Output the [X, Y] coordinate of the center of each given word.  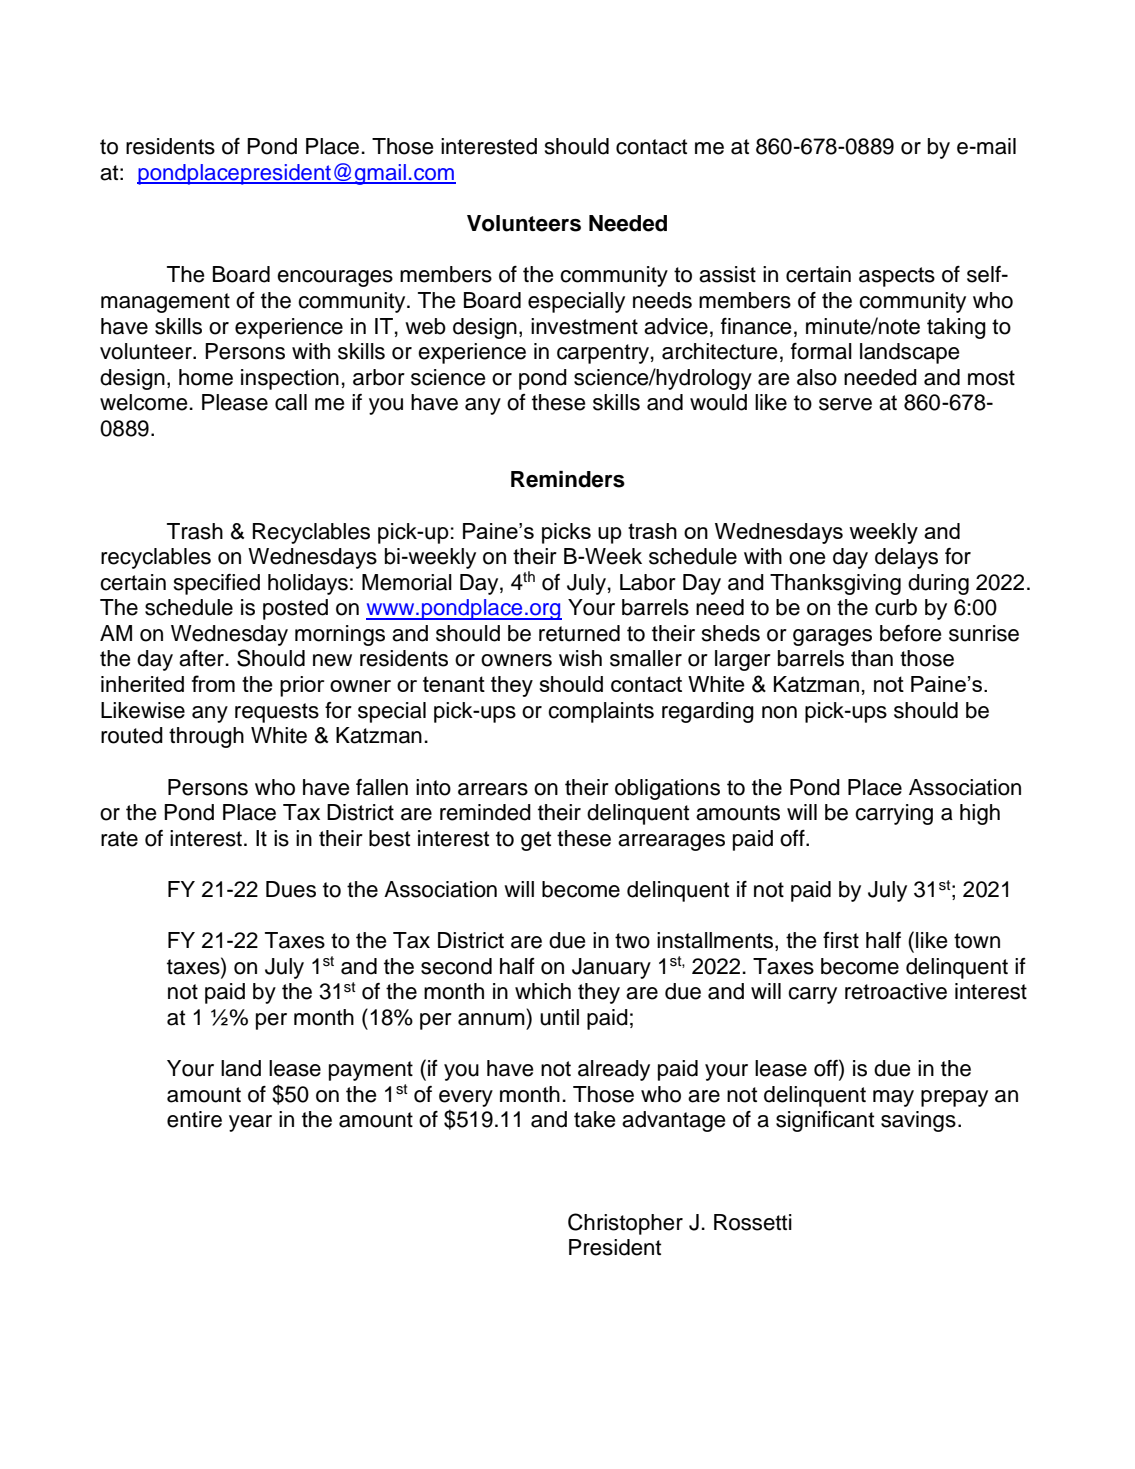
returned [579, 633]
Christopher [625, 1224]
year [250, 1123]
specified [217, 584]
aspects [897, 277]
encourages [335, 278]
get [536, 841]
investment [584, 326]
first [841, 940]
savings [918, 1121]
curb [896, 607]
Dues [291, 889]
